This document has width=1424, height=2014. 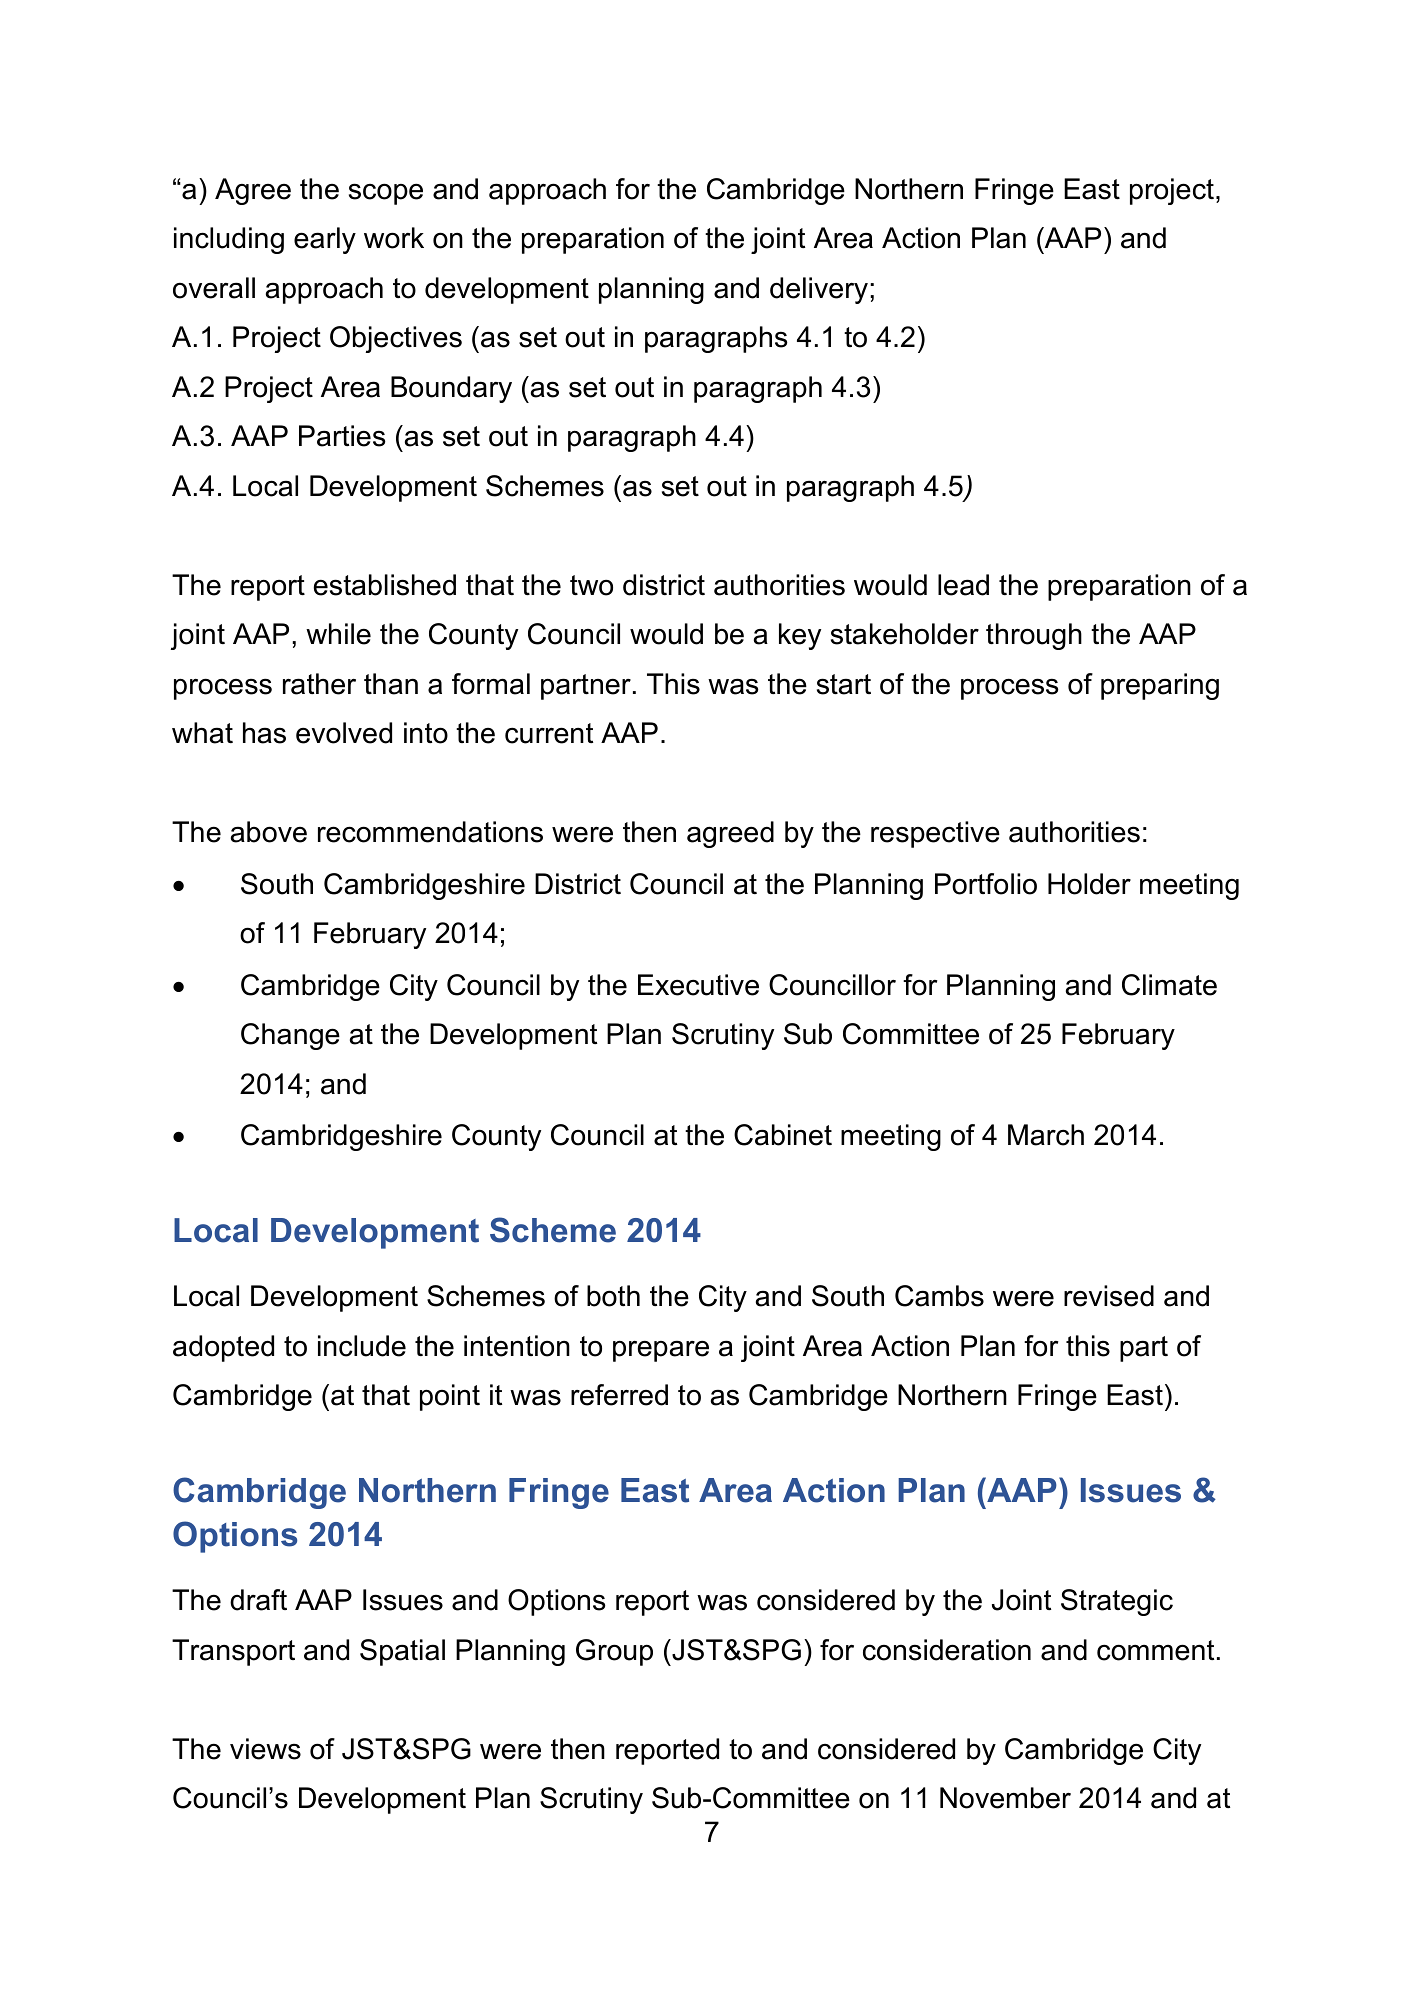 I want to click on early, so click(x=325, y=240).
